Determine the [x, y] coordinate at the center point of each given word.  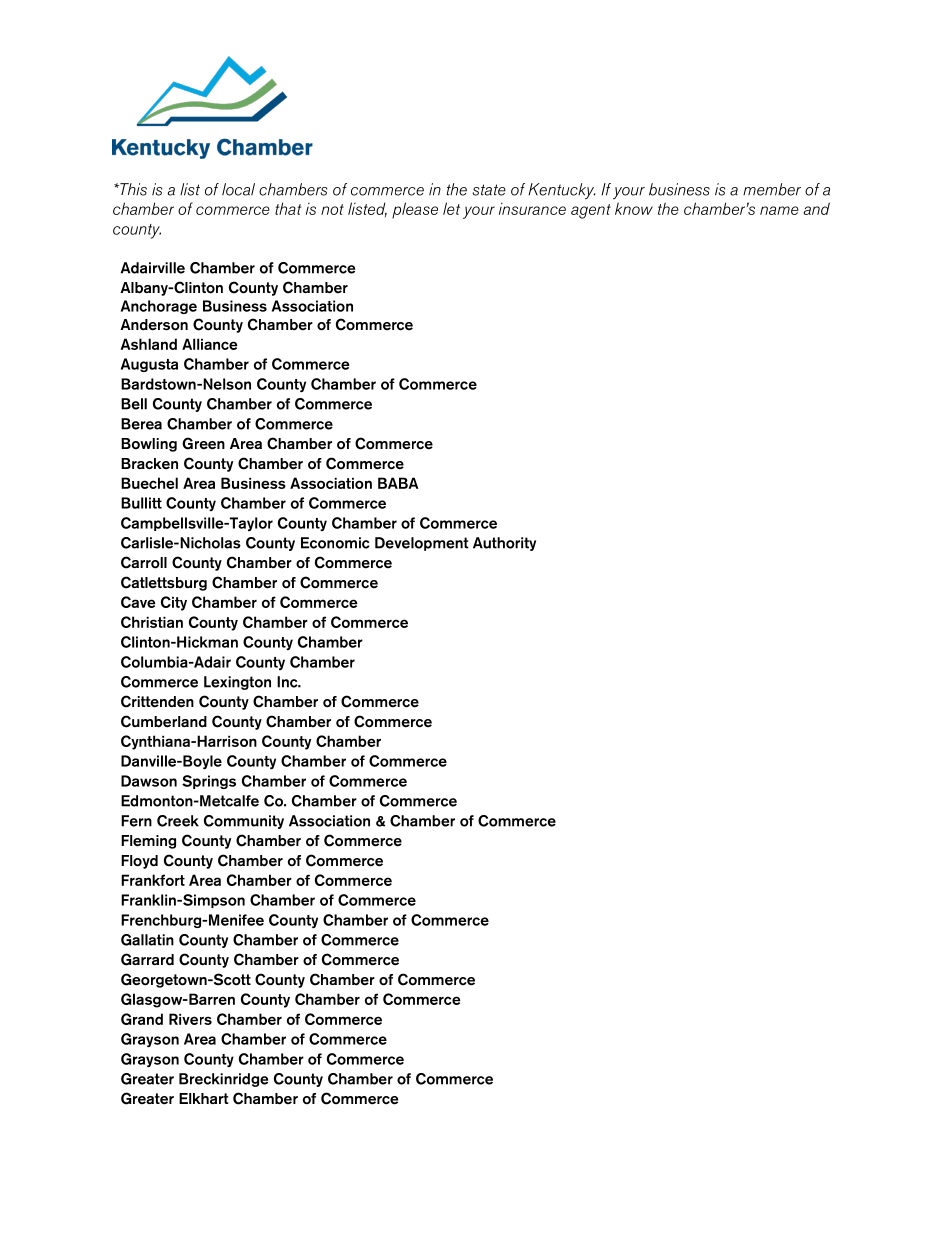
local [238, 189]
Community [244, 822]
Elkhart [204, 1098]
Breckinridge [223, 1080]
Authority [504, 544]
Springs [209, 782]
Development [422, 544]
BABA [398, 483]
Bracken [149, 464]
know [634, 208]
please [415, 210]
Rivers [190, 1019]
